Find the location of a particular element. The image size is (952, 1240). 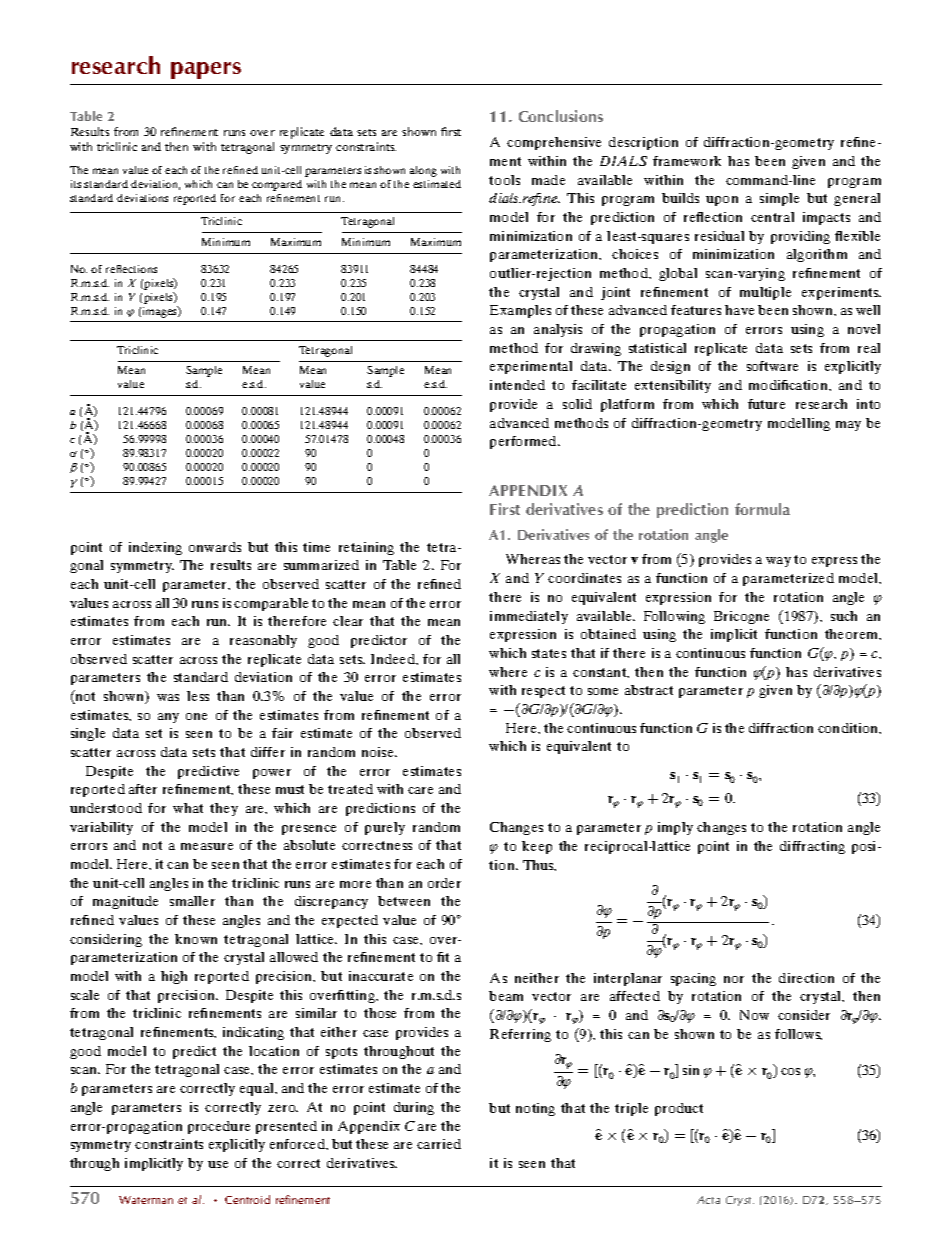

papers is located at coordinates (206, 70).
